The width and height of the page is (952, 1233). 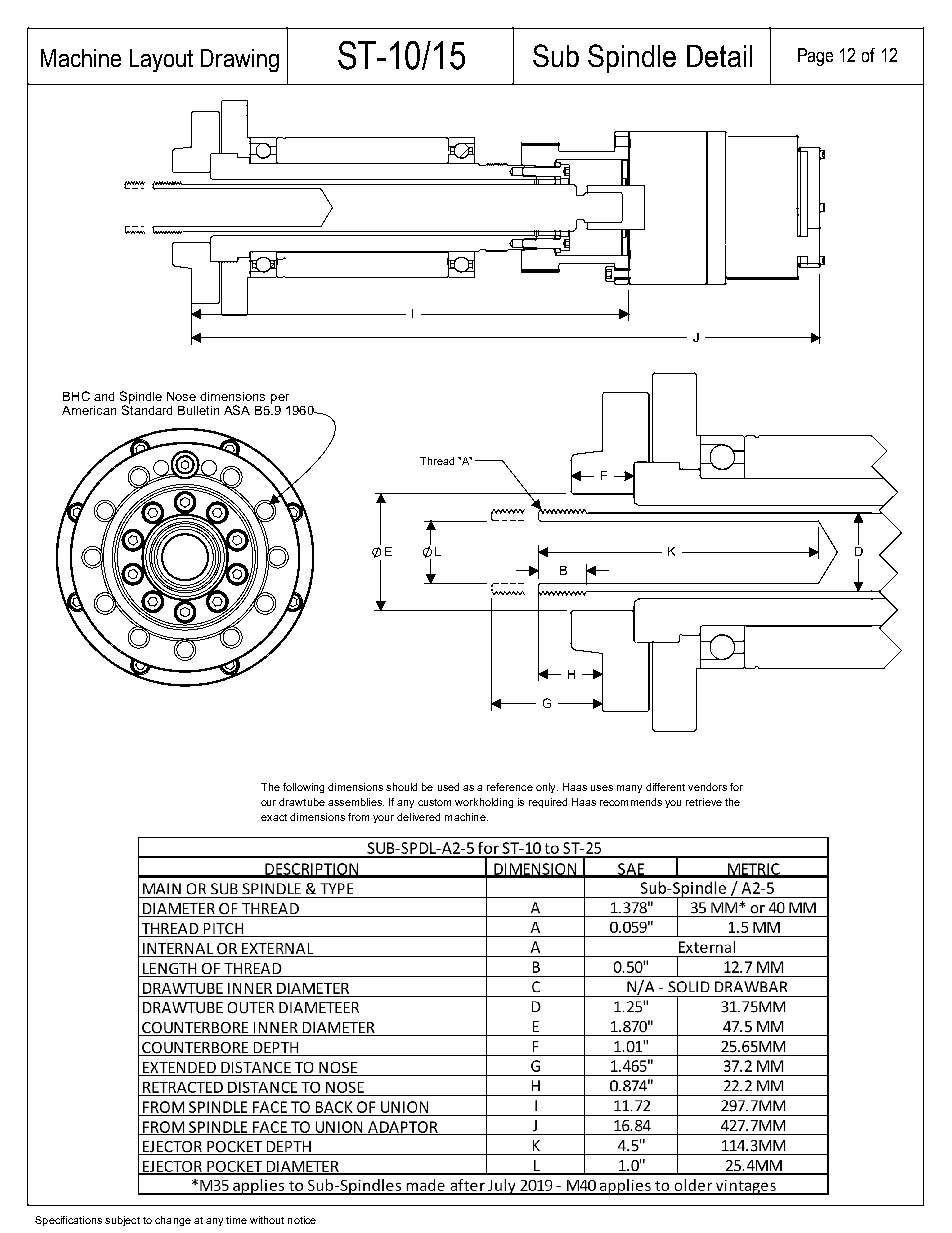 What do you see at coordinates (736, 787) in the page?
I see `for` at bounding box center [736, 787].
